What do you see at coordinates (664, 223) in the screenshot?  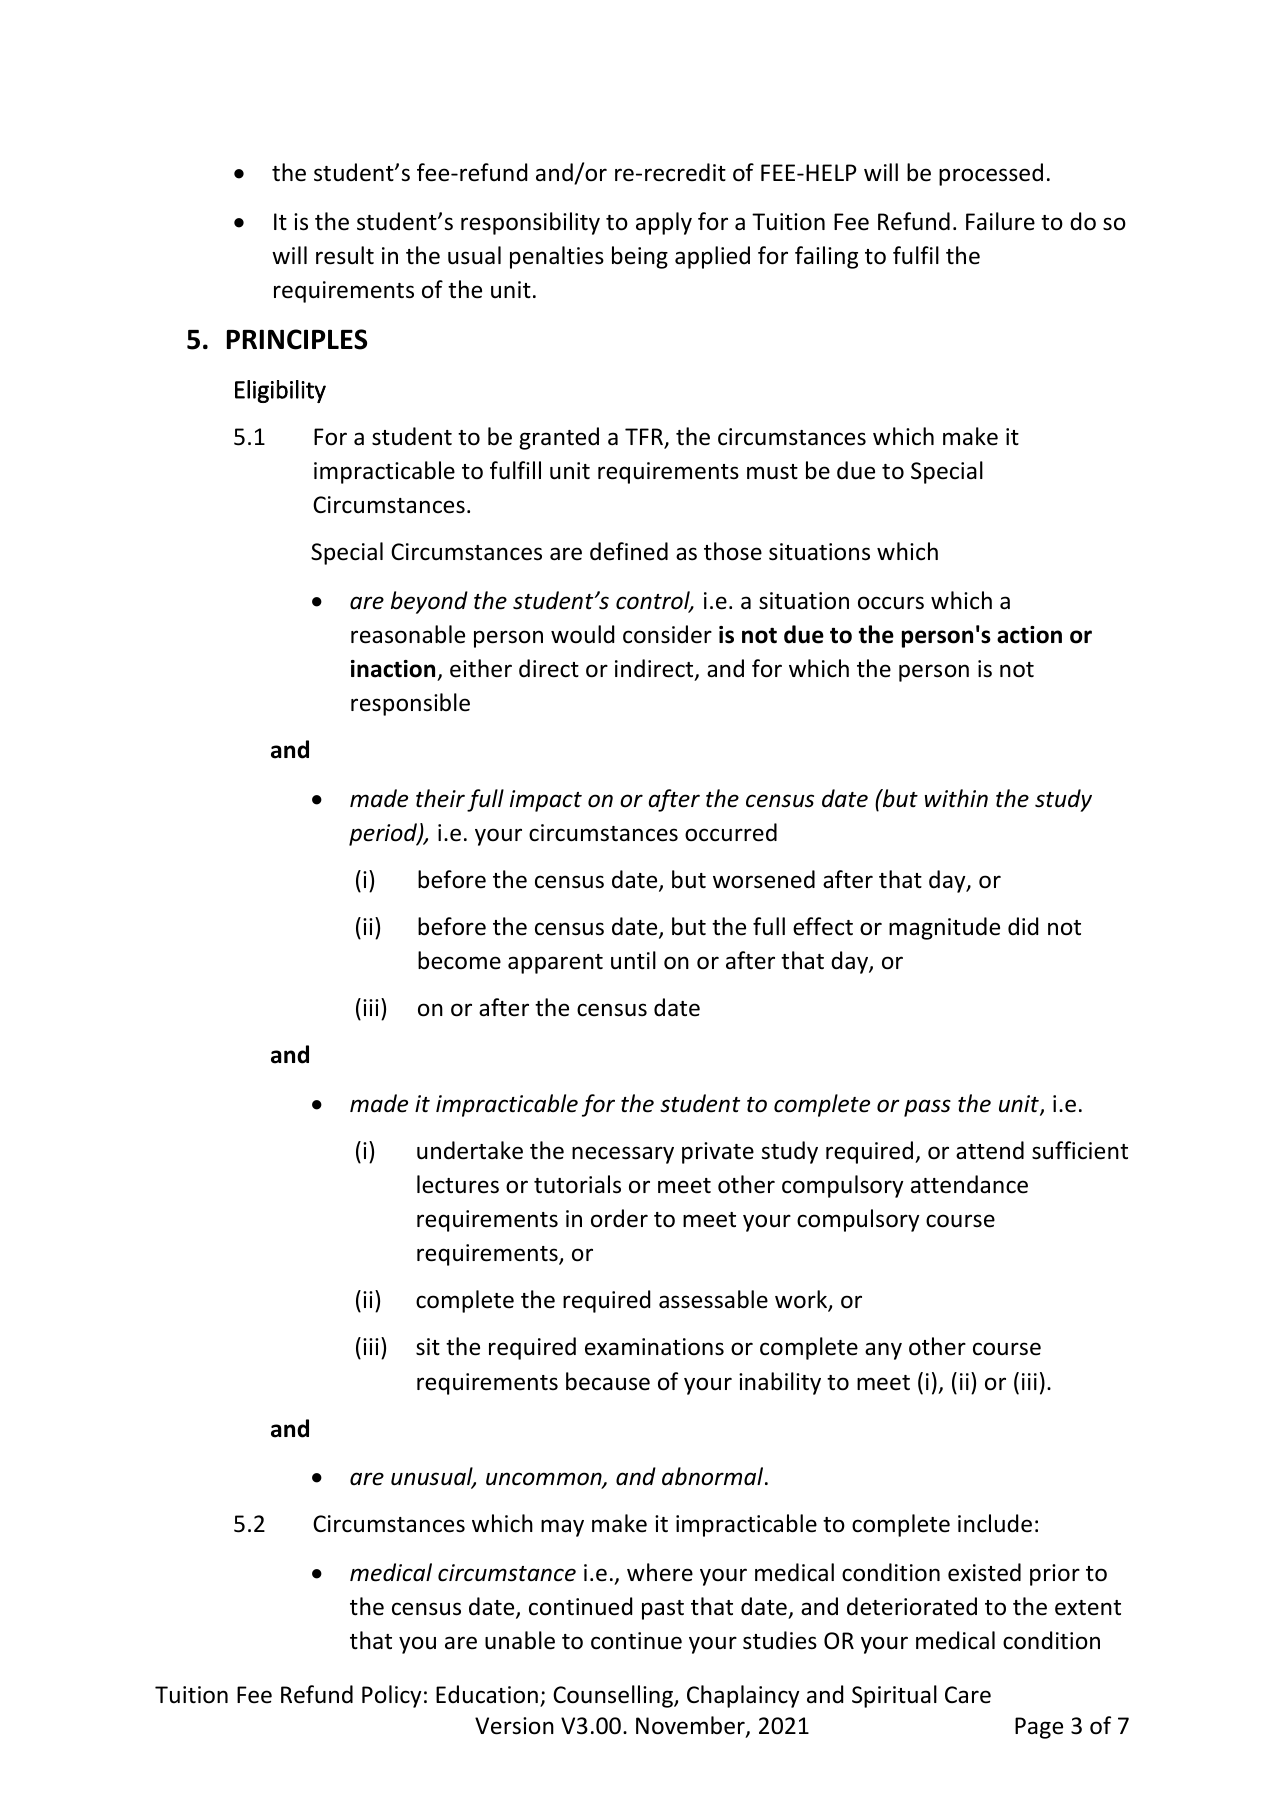 I see `apply` at bounding box center [664, 223].
